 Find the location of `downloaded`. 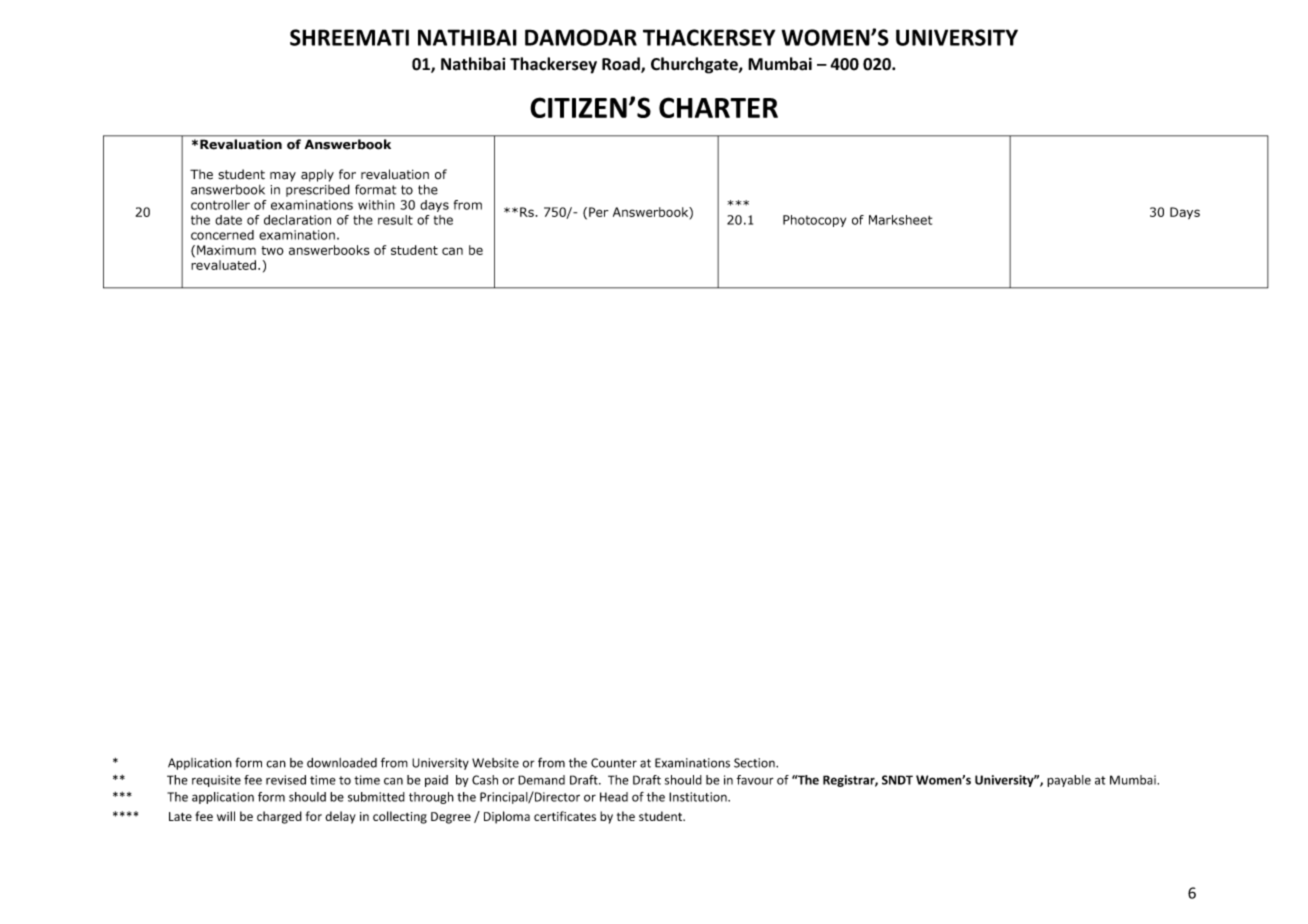

downloaded is located at coordinates (342, 763).
